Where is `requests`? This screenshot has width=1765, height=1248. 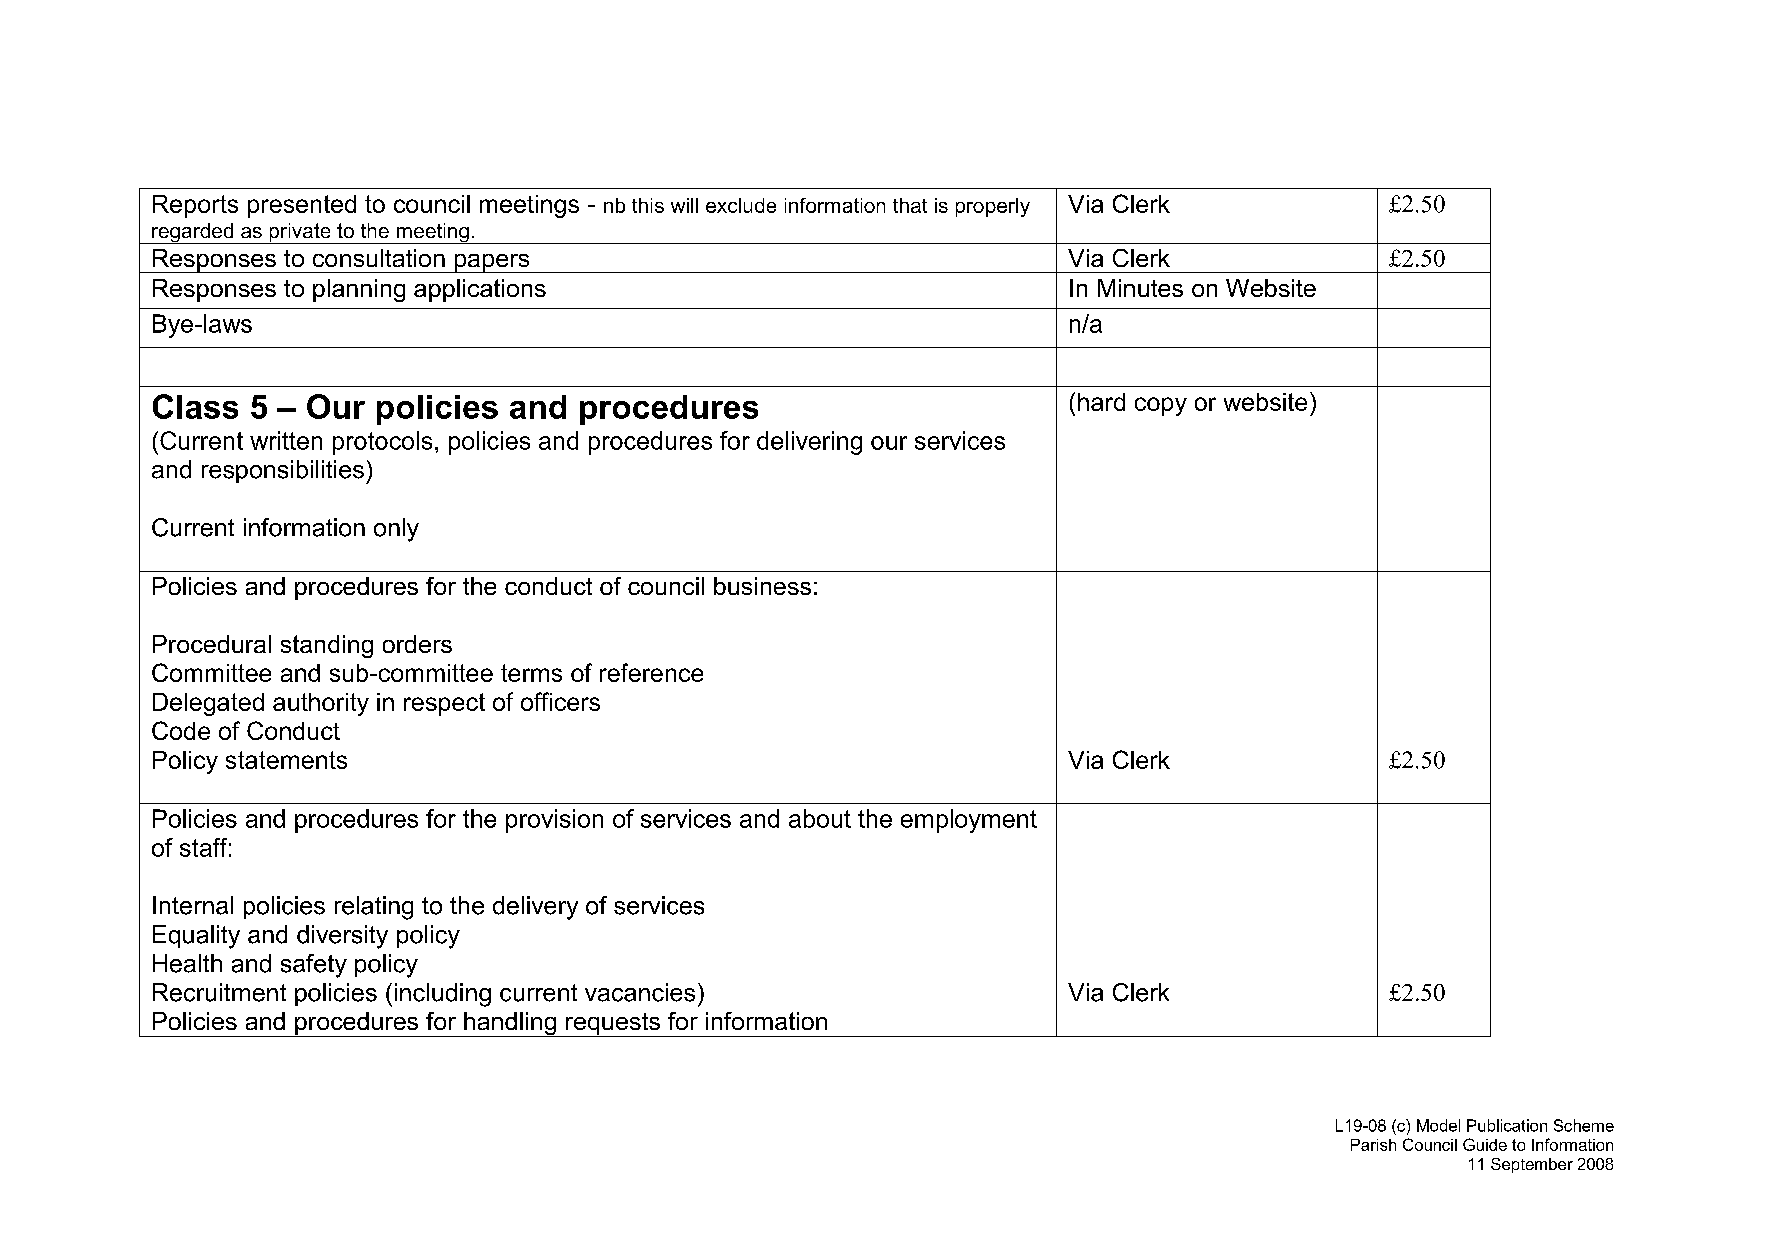
requests is located at coordinates (613, 1025).
